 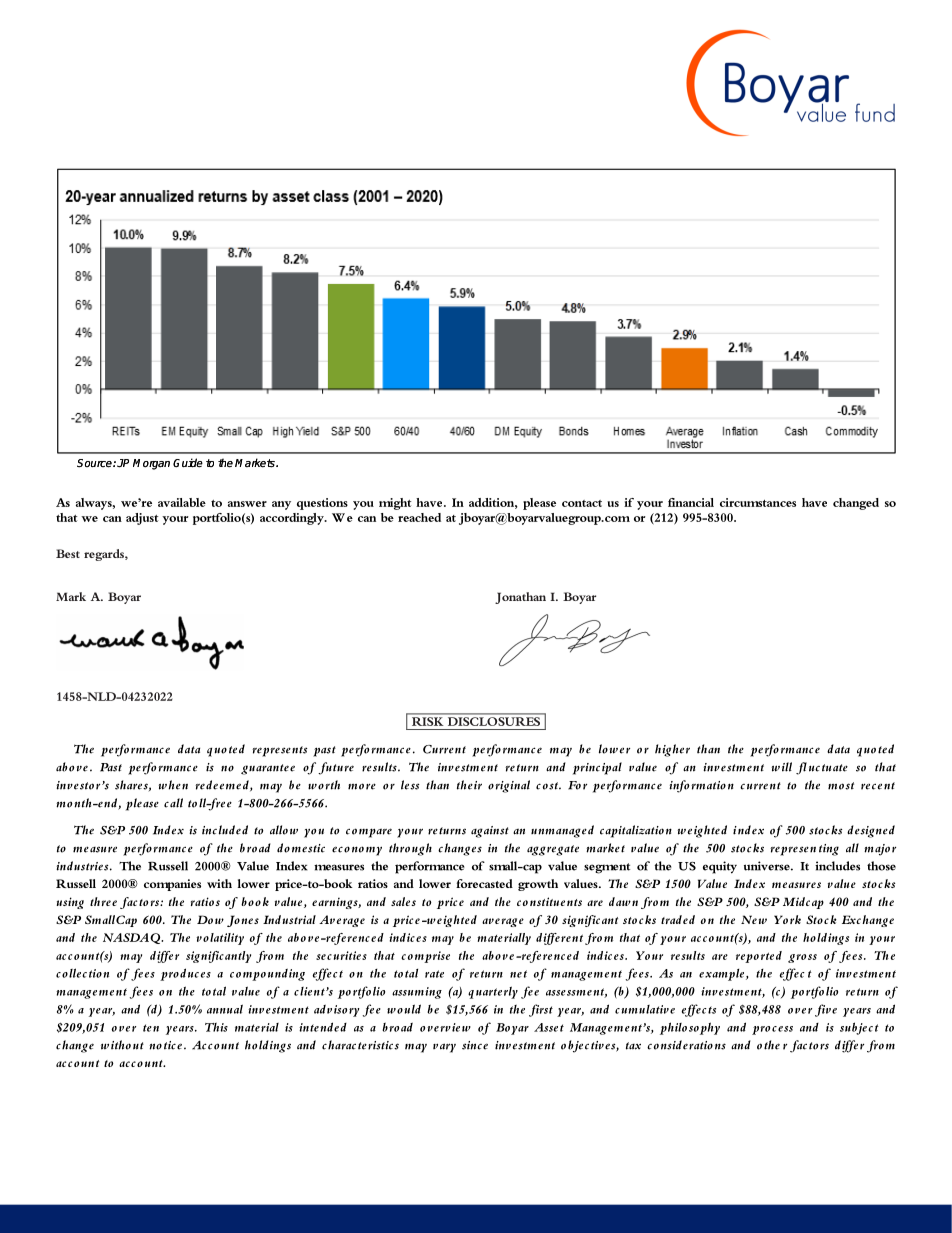 I want to click on Morgan, so click(x=151, y=464).
